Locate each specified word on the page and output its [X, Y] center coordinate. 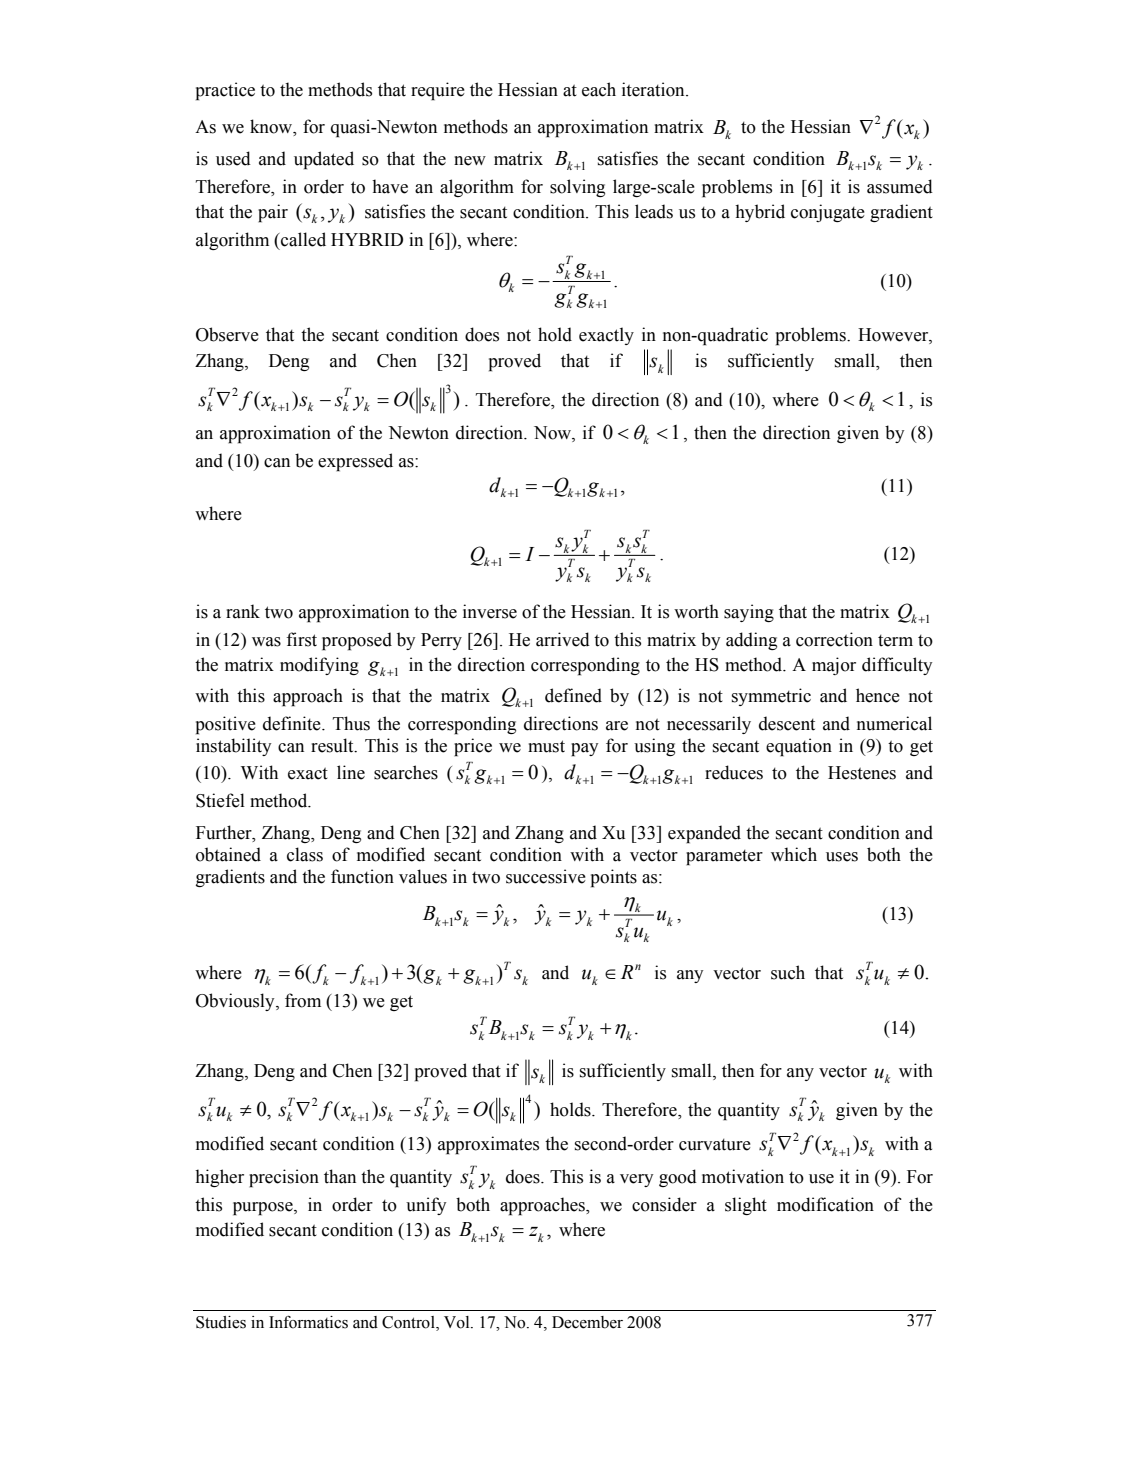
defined [573, 695]
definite [293, 723]
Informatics [308, 1322]
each [599, 89]
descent [787, 723]
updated [324, 160]
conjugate [828, 213]
